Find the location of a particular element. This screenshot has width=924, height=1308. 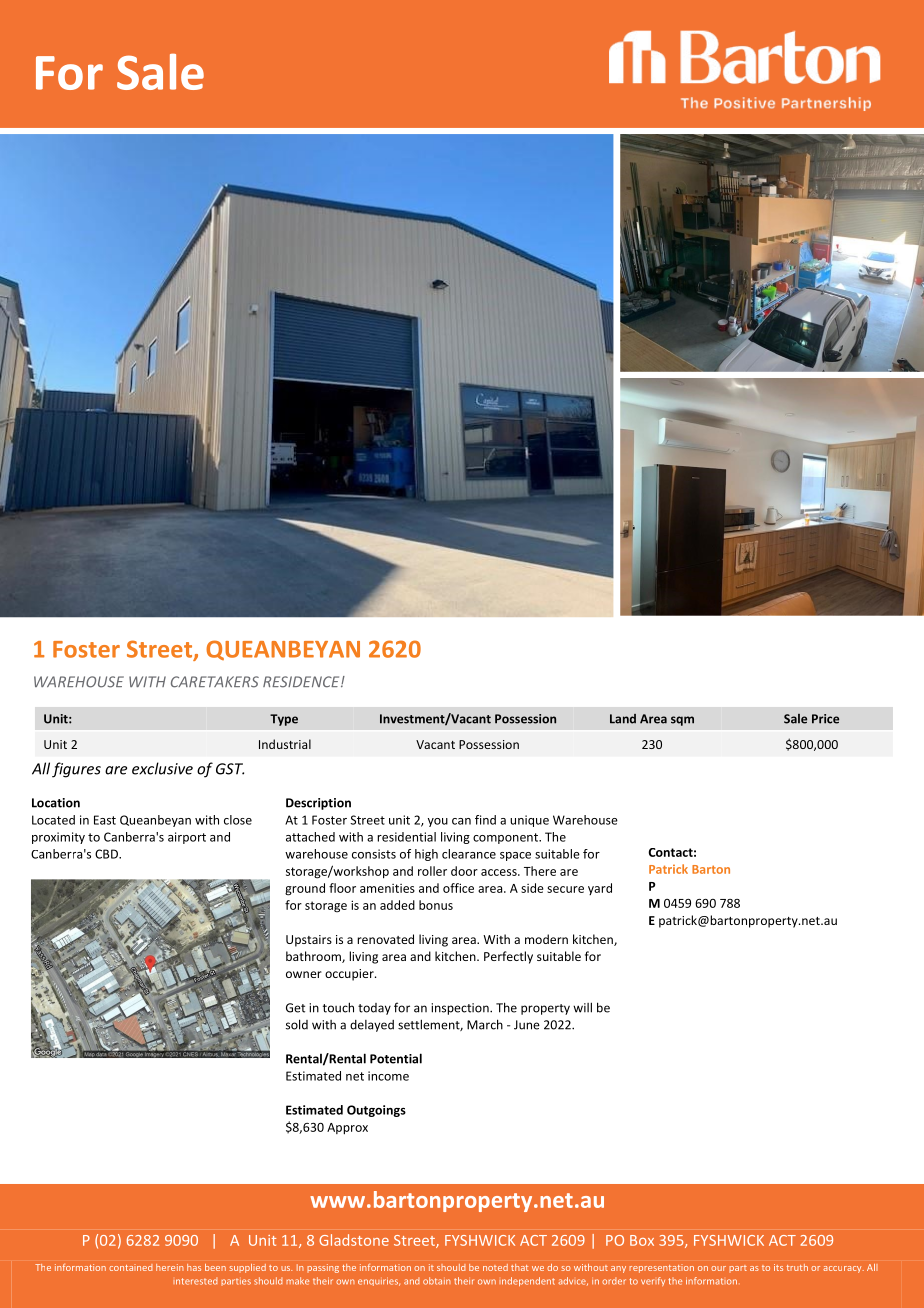

office is located at coordinates (458, 888).
